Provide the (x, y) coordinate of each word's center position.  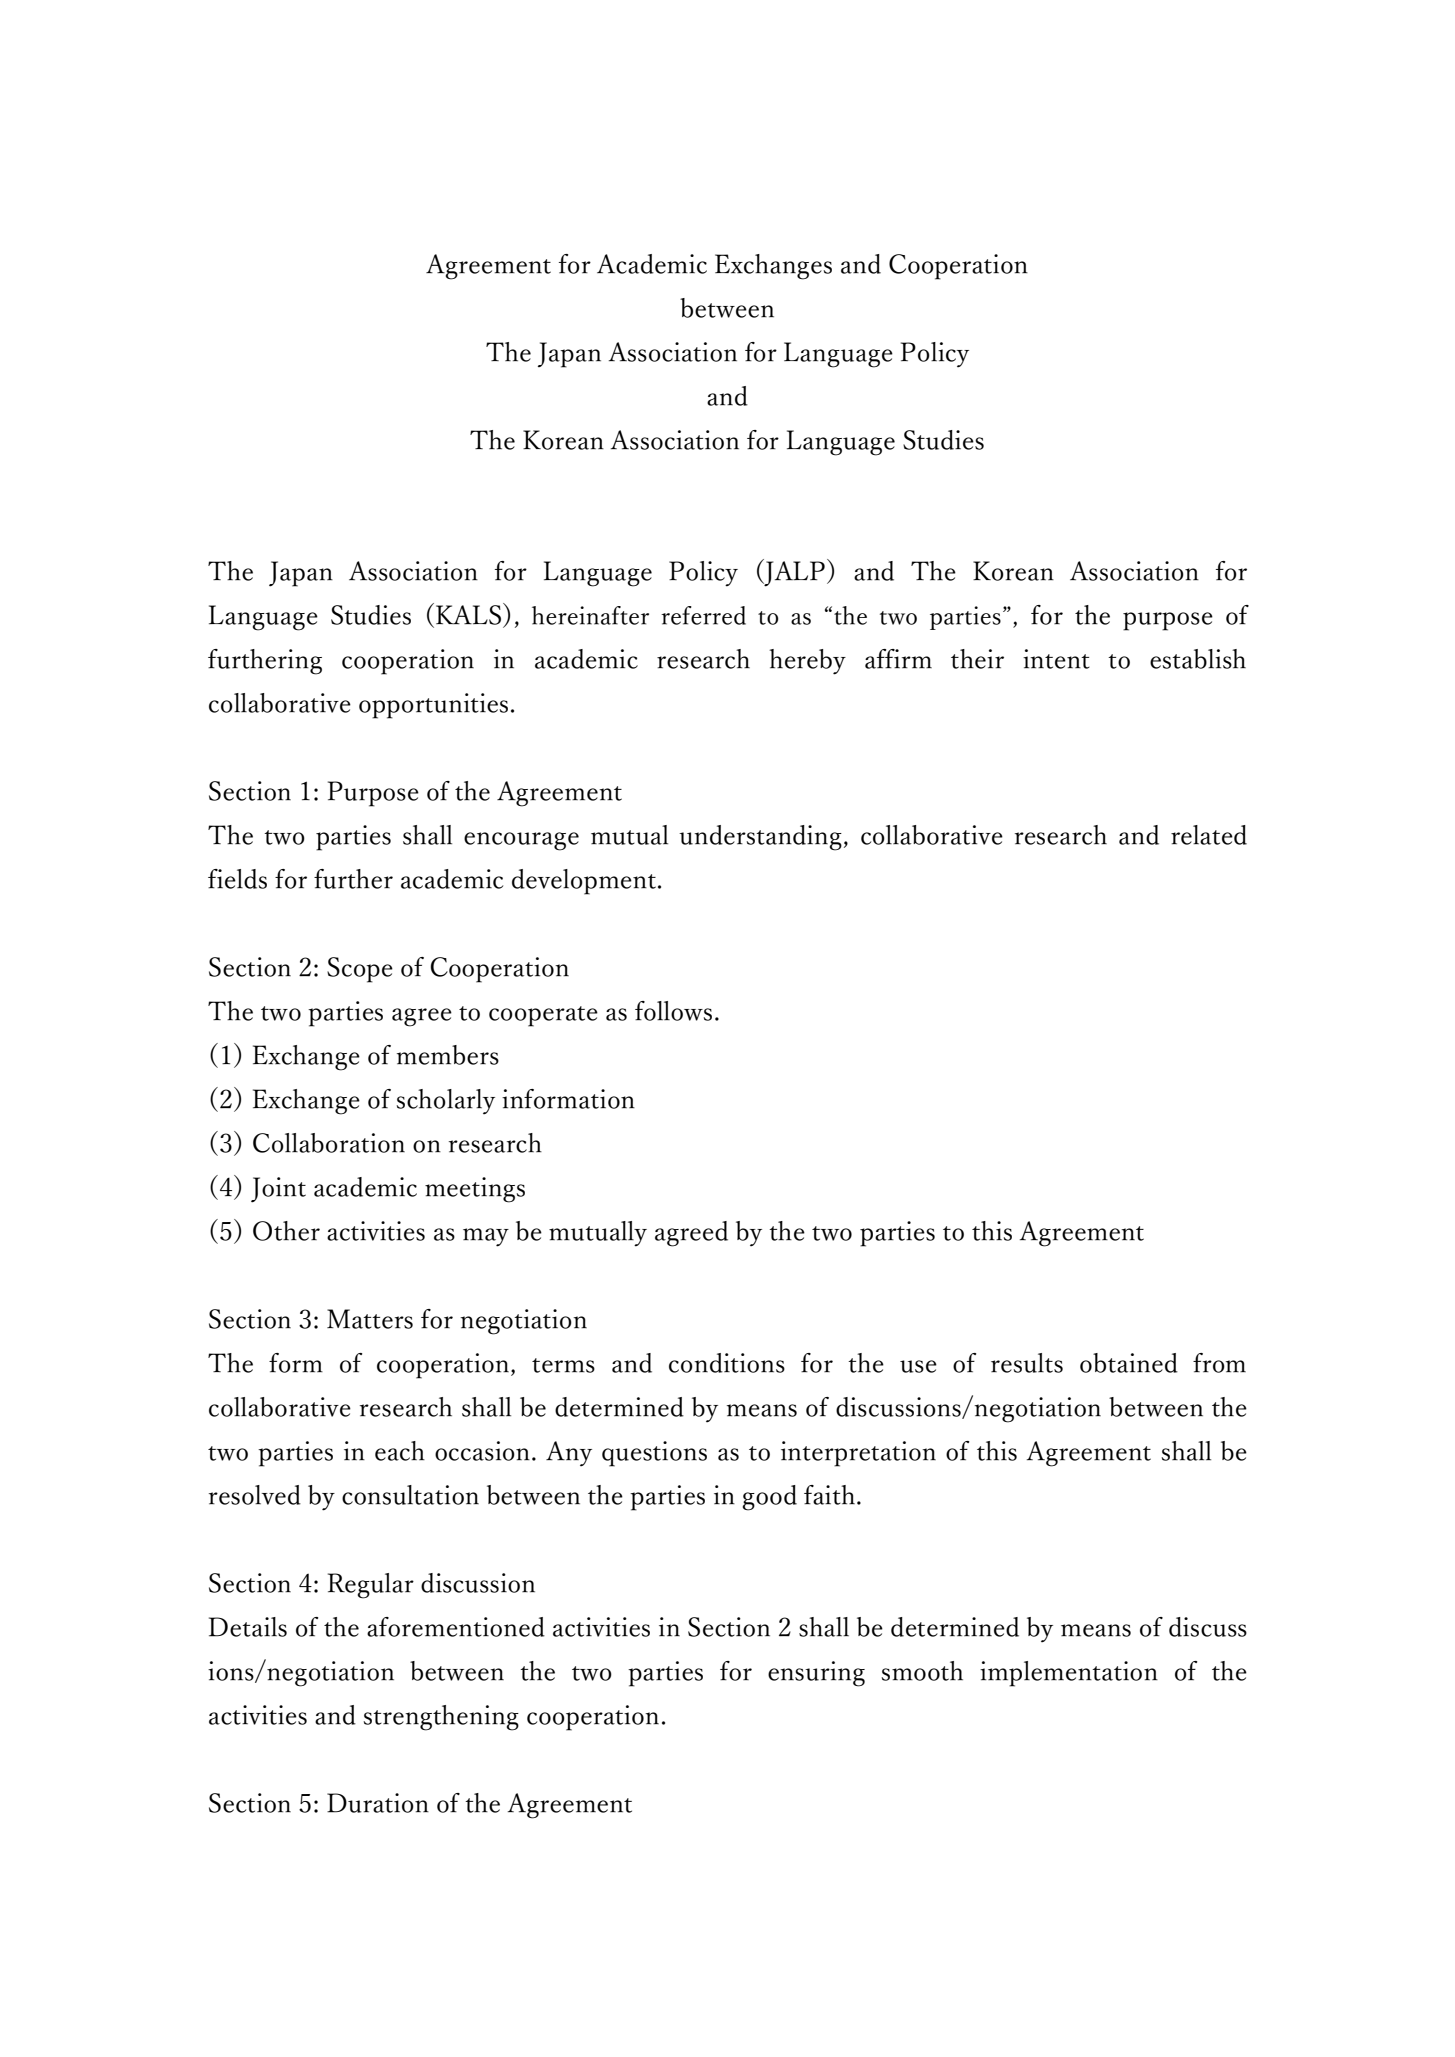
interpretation (858, 1454)
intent (1056, 659)
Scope (360, 970)
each (400, 1451)
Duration (378, 1803)
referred (703, 615)
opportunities (433, 706)
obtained (1129, 1363)
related (1209, 835)
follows (673, 1011)
